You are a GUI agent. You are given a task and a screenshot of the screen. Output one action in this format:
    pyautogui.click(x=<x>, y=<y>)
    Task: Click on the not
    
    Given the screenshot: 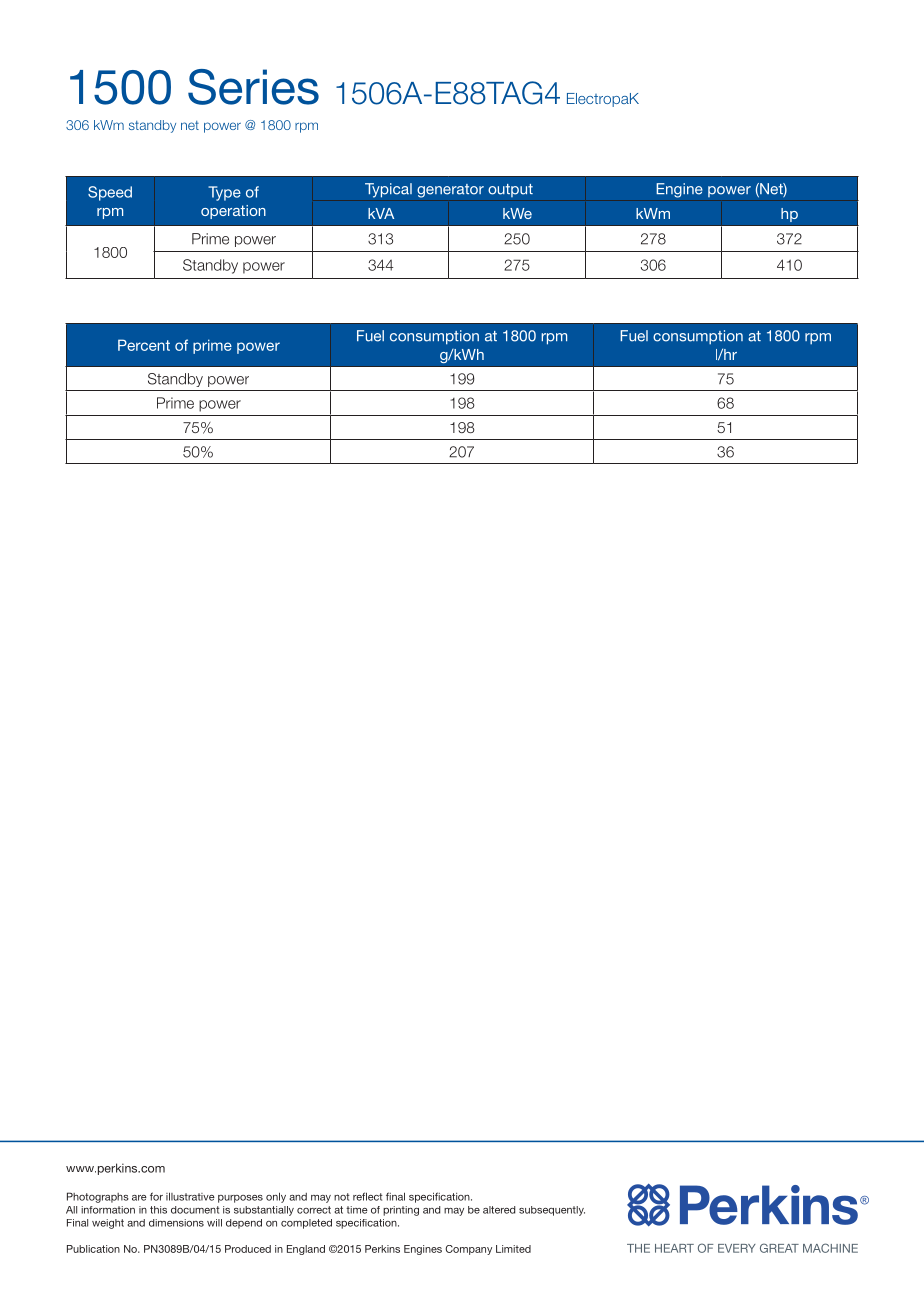 What is the action you would take?
    pyautogui.click(x=342, y=1197)
